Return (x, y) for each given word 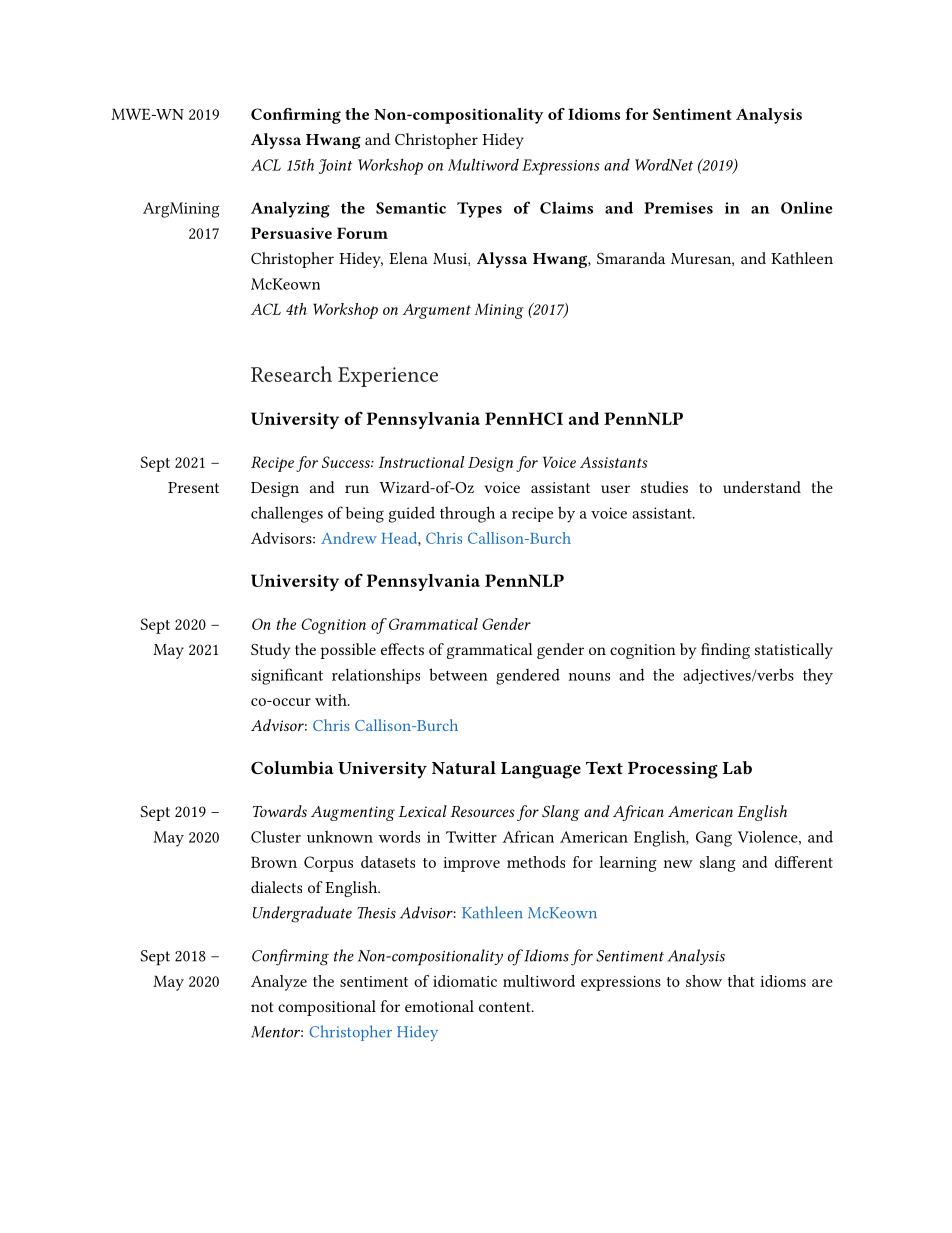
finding (725, 651)
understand (762, 487)
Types (479, 210)
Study (270, 651)
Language (541, 770)
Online (807, 207)
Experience (388, 377)
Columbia (292, 767)
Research (291, 374)
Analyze (279, 983)
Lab (737, 767)
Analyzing (290, 209)
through (467, 514)
